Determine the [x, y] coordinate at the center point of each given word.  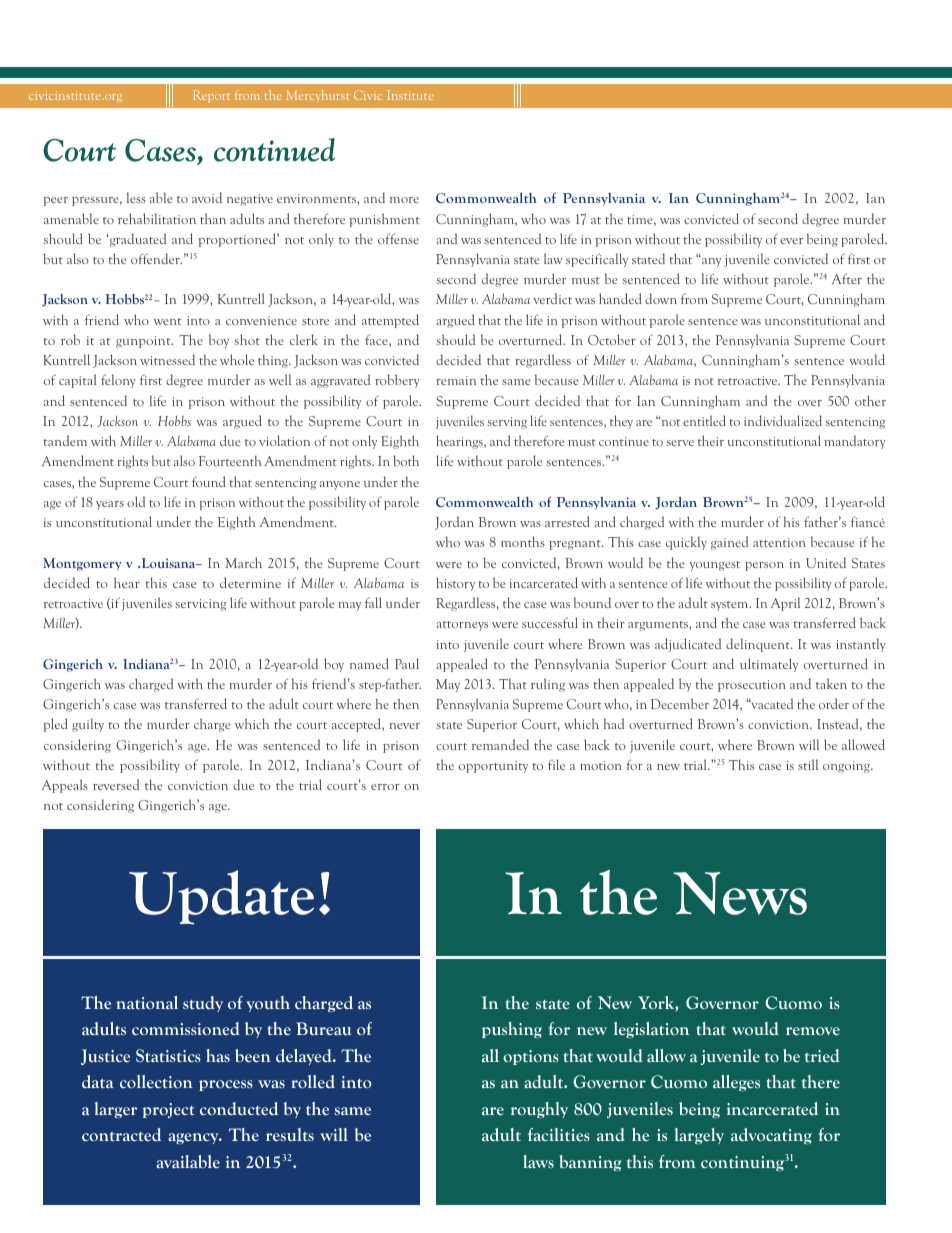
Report [211, 96]
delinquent [759, 645]
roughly [539, 1110]
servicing [200, 605]
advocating [771, 1136]
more [404, 200]
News [740, 893]
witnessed [167, 359]
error [385, 787]
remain [456, 380]
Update [221, 897]
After [847, 278]
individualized [783, 420]
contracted [121, 1134]
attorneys [462, 626]
